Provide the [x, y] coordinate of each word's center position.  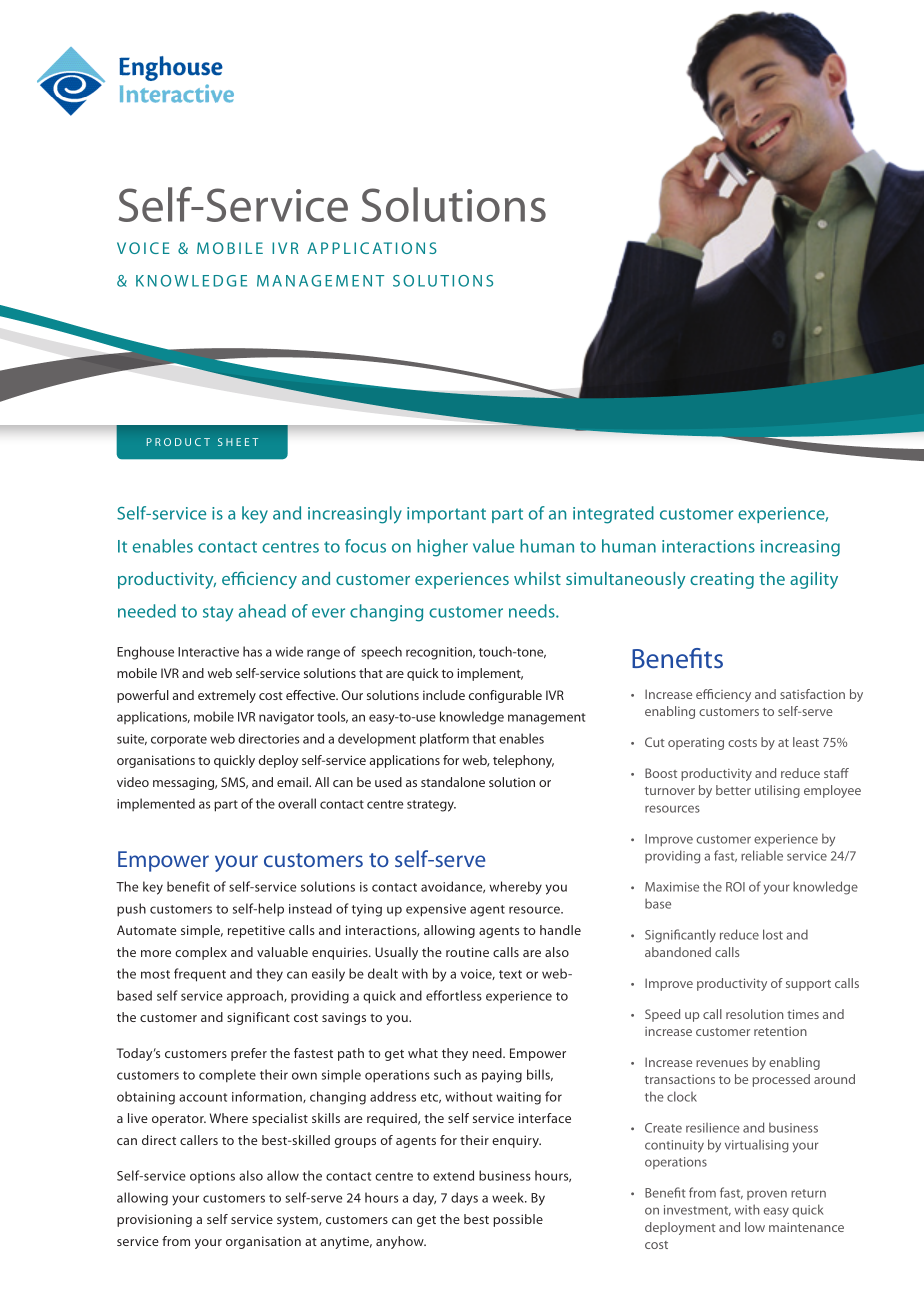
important [446, 515]
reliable [762, 855]
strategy [431, 806]
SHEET [238, 442]
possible [518, 1220]
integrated [613, 515]
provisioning [154, 1220]
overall [297, 803]
